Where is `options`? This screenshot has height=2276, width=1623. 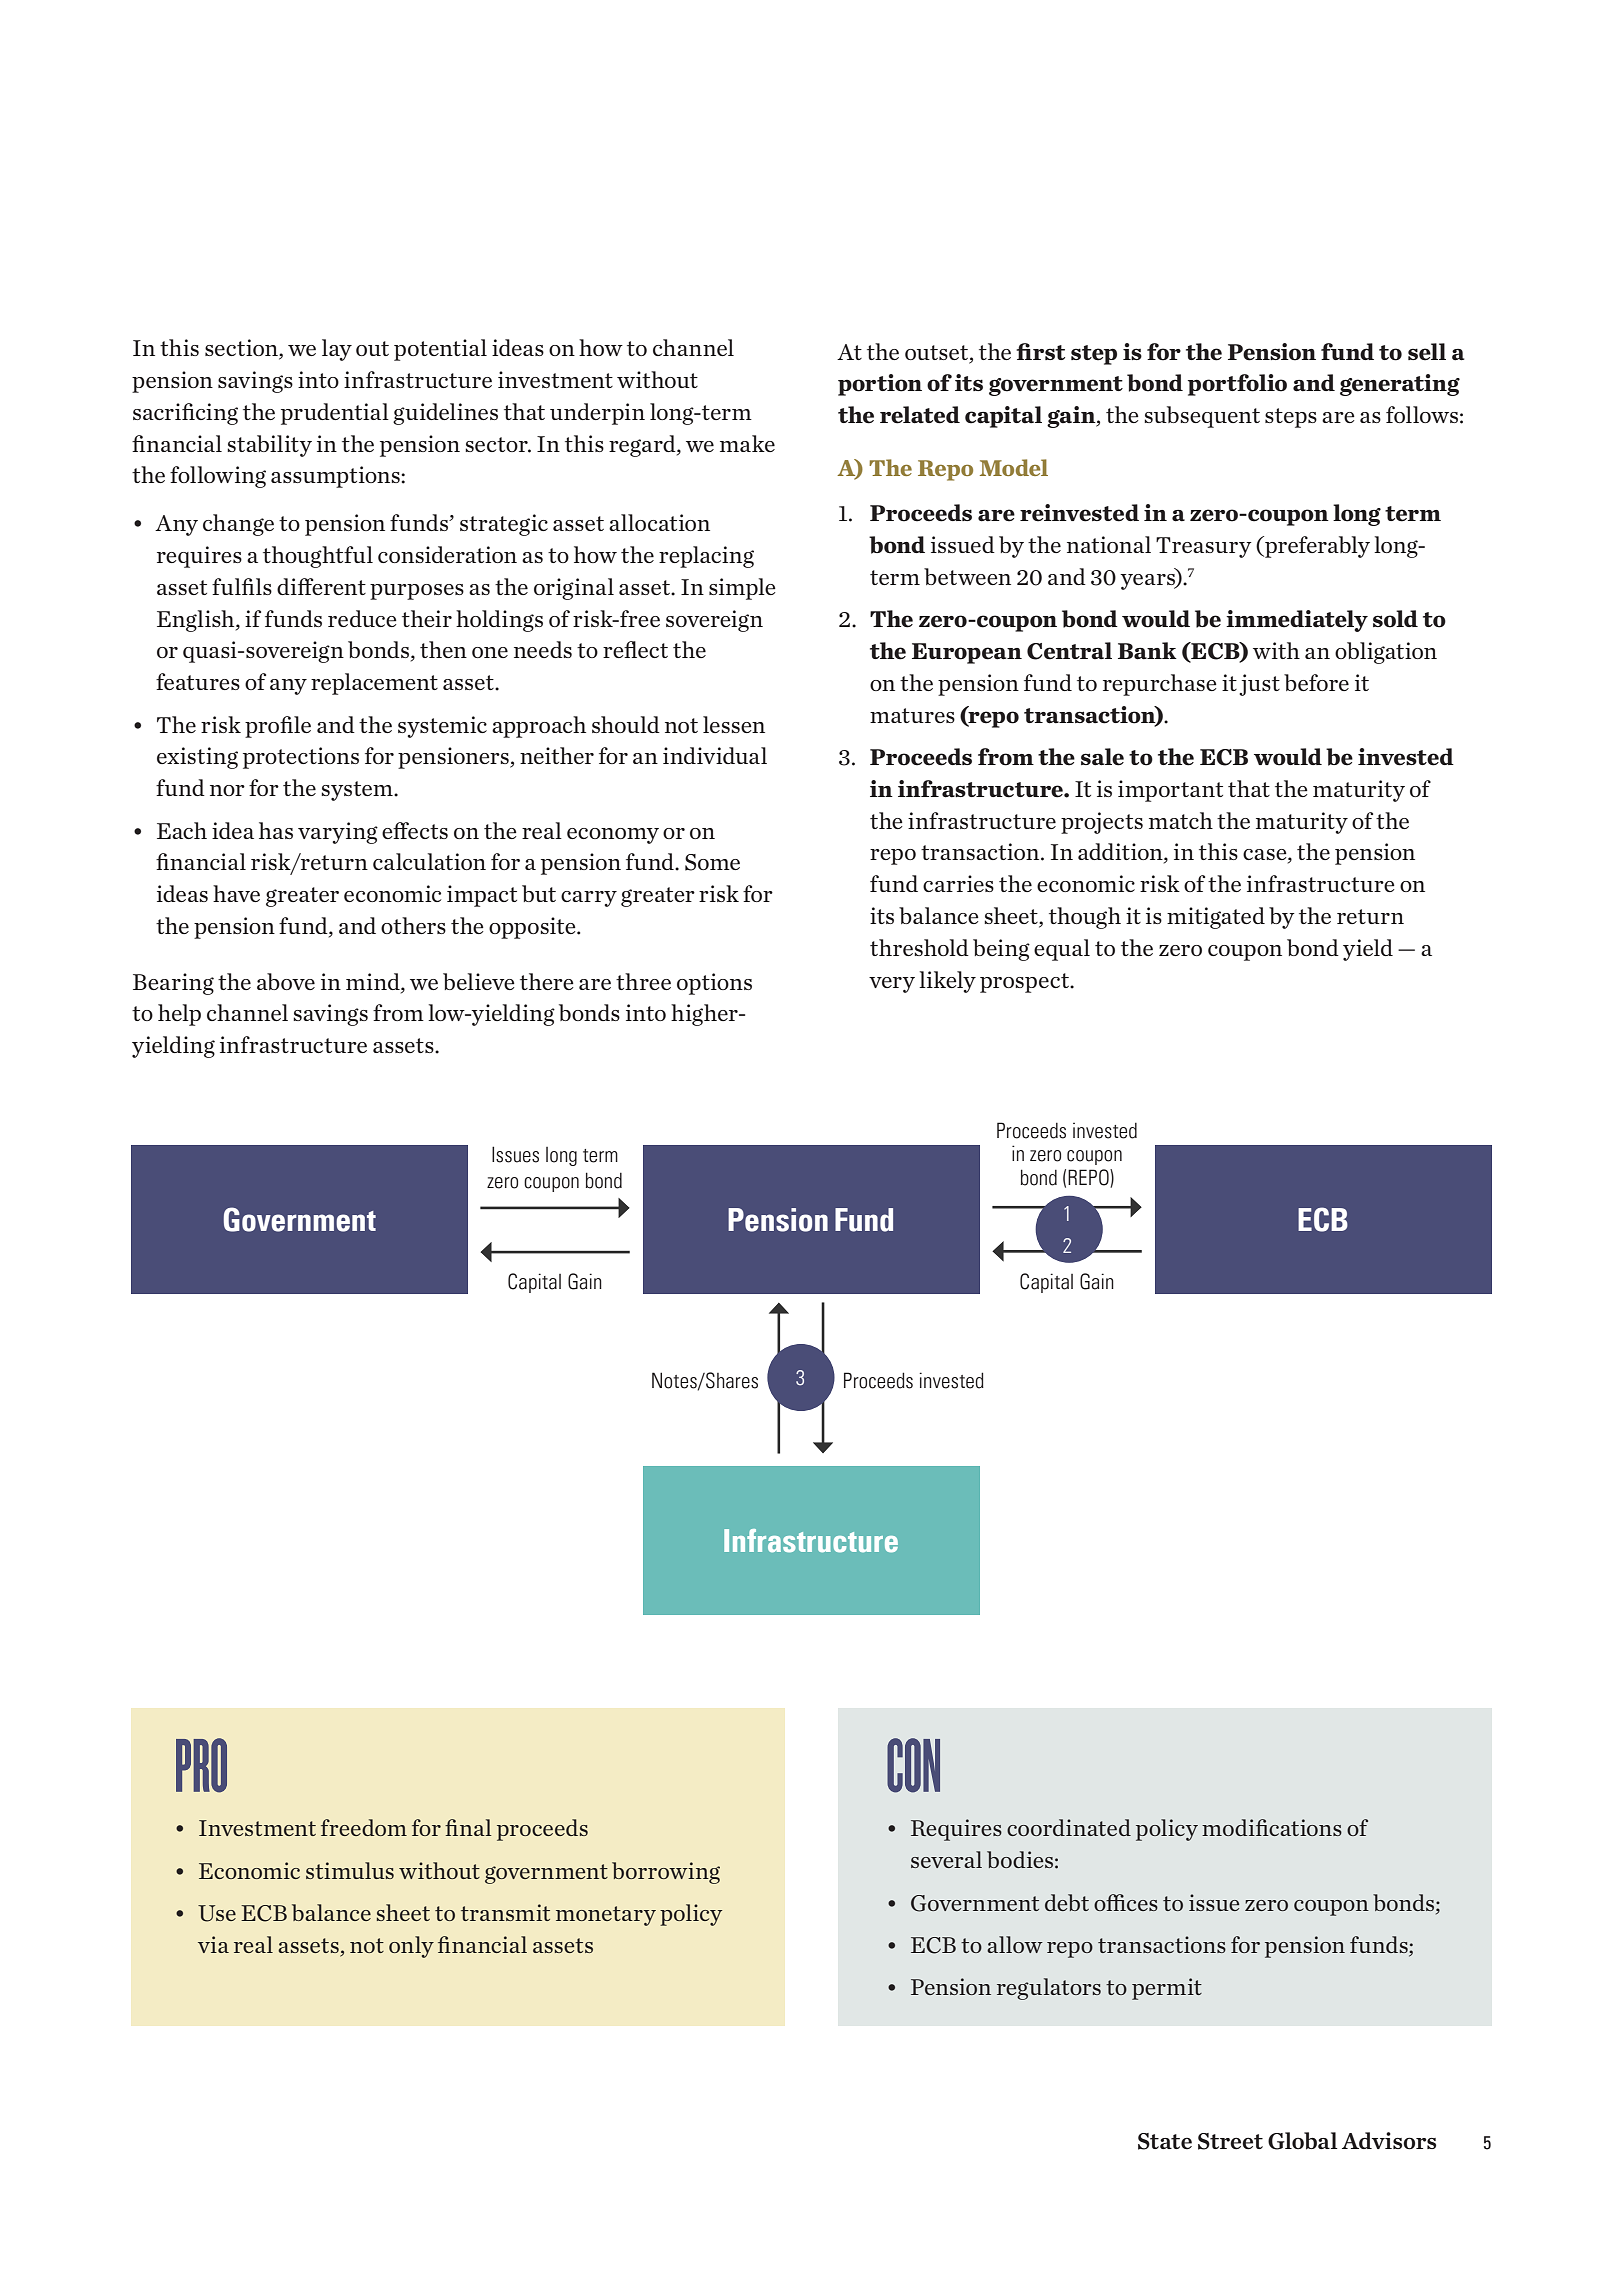
options is located at coordinates (714, 984).
